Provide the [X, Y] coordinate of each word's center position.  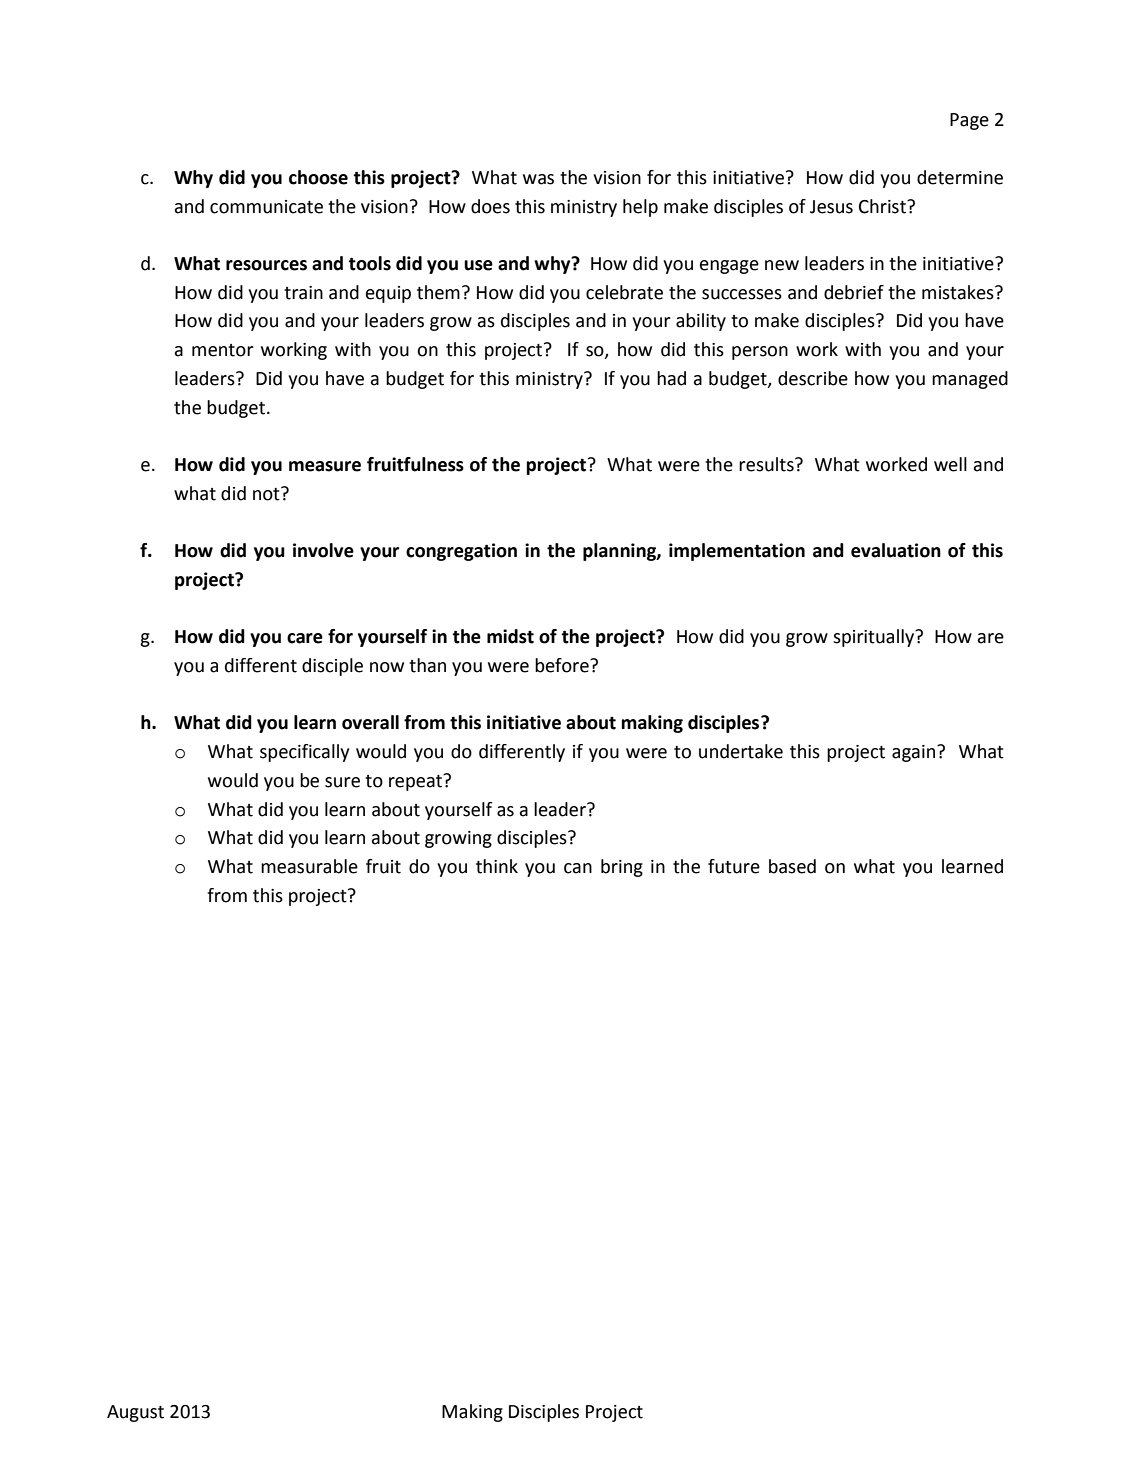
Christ [883, 206]
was [538, 179]
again [915, 753]
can [578, 868]
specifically [304, 753]
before [563, 665]
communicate [266, 207]
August [135, 1413]
